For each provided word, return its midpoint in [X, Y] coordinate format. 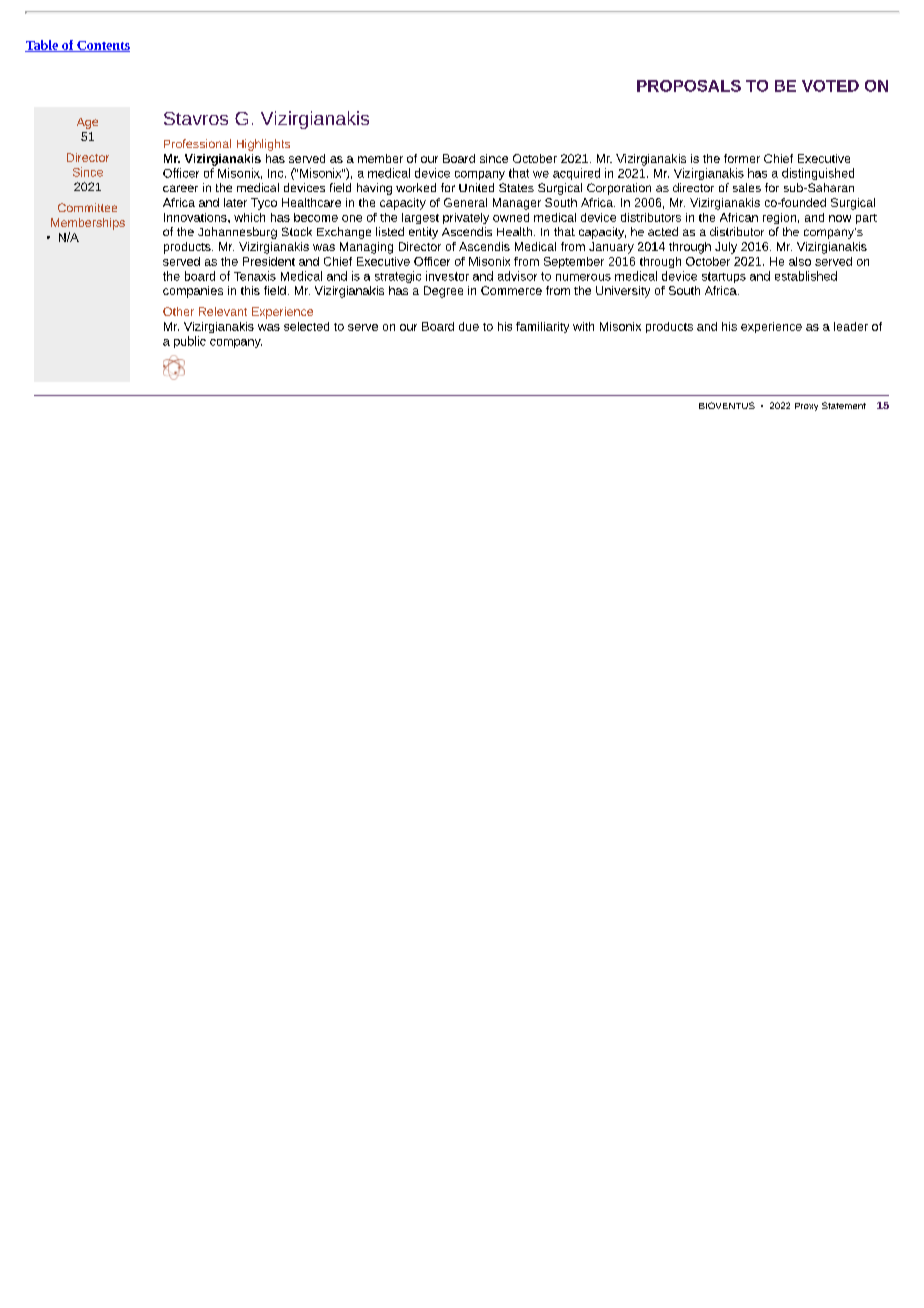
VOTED [830, 86]
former [742, 158]
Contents [102, 46]
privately [466, 218]
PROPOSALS [689, 86]
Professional [197, 143]
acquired [576, 174]
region [779, 218]
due [469, 326]
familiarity [542, 327]
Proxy [806, 407]
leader [851, 326]
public [190, 342]
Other [178, 311]
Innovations [196, 217]
